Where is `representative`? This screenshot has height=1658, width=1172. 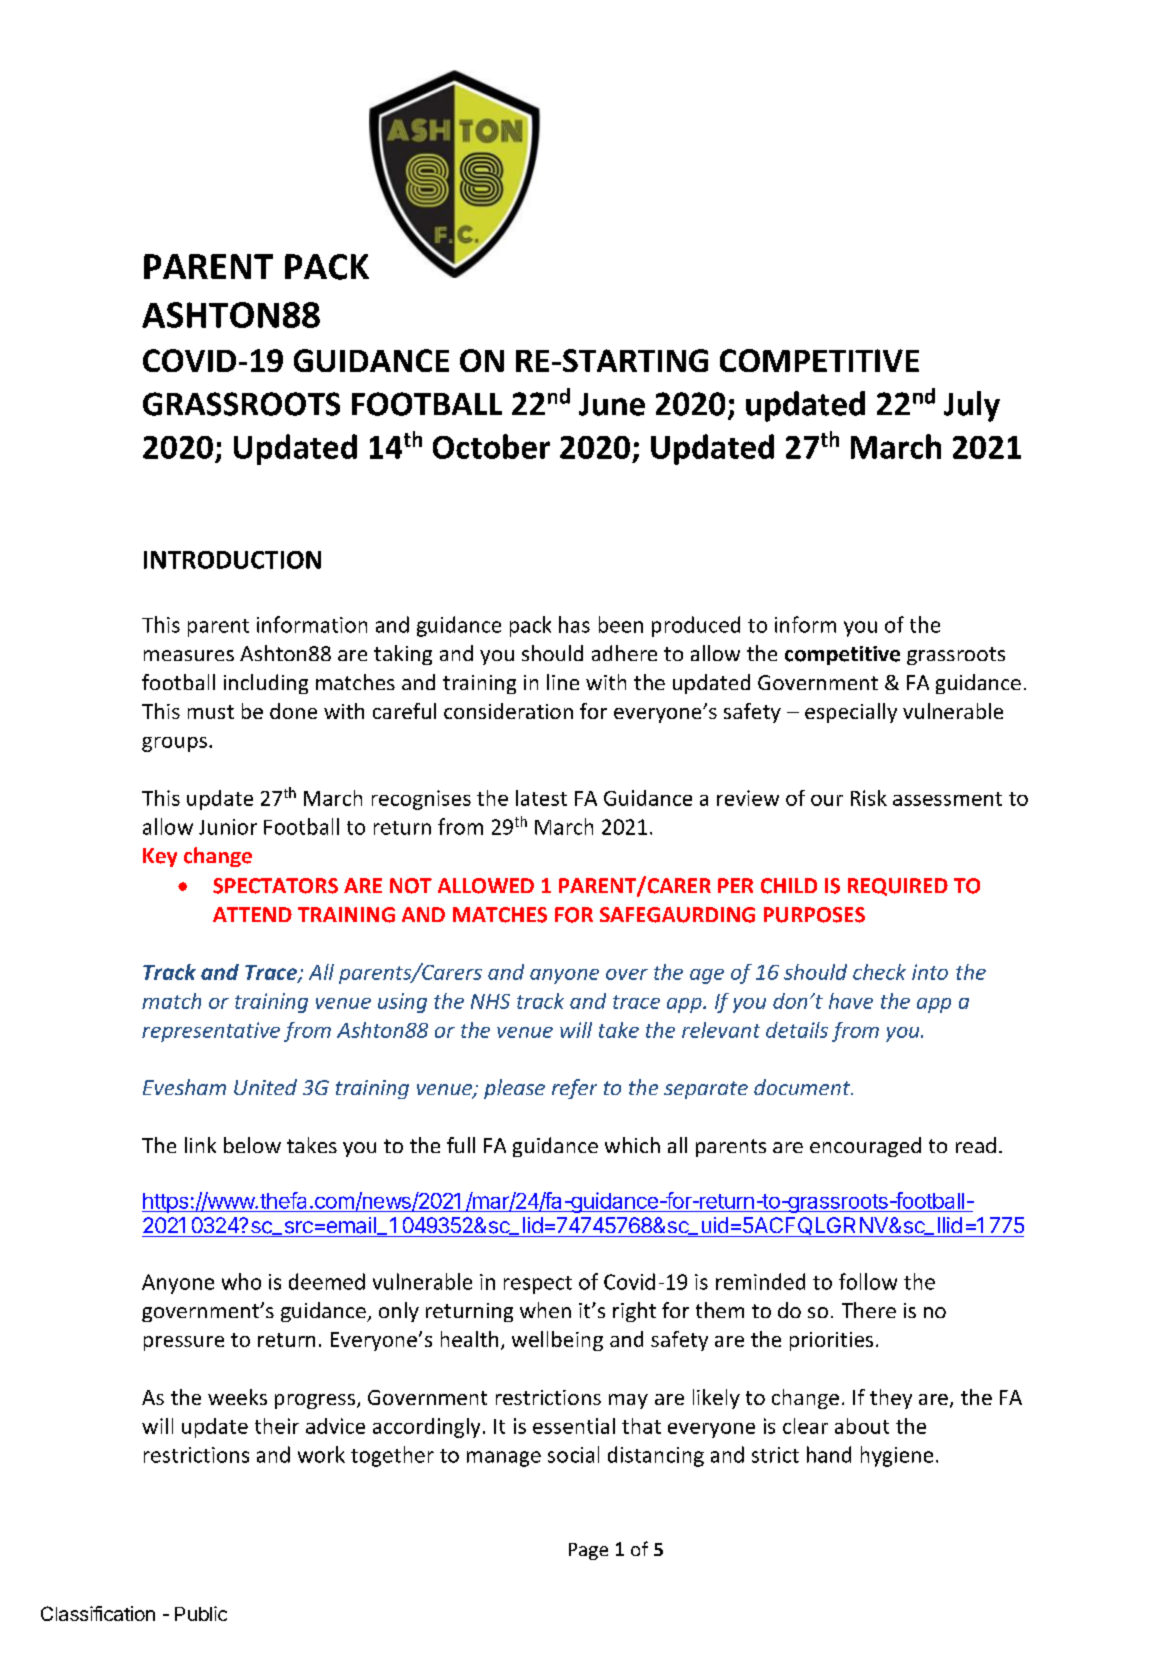 representative is located at coordinates (211, 1032).
